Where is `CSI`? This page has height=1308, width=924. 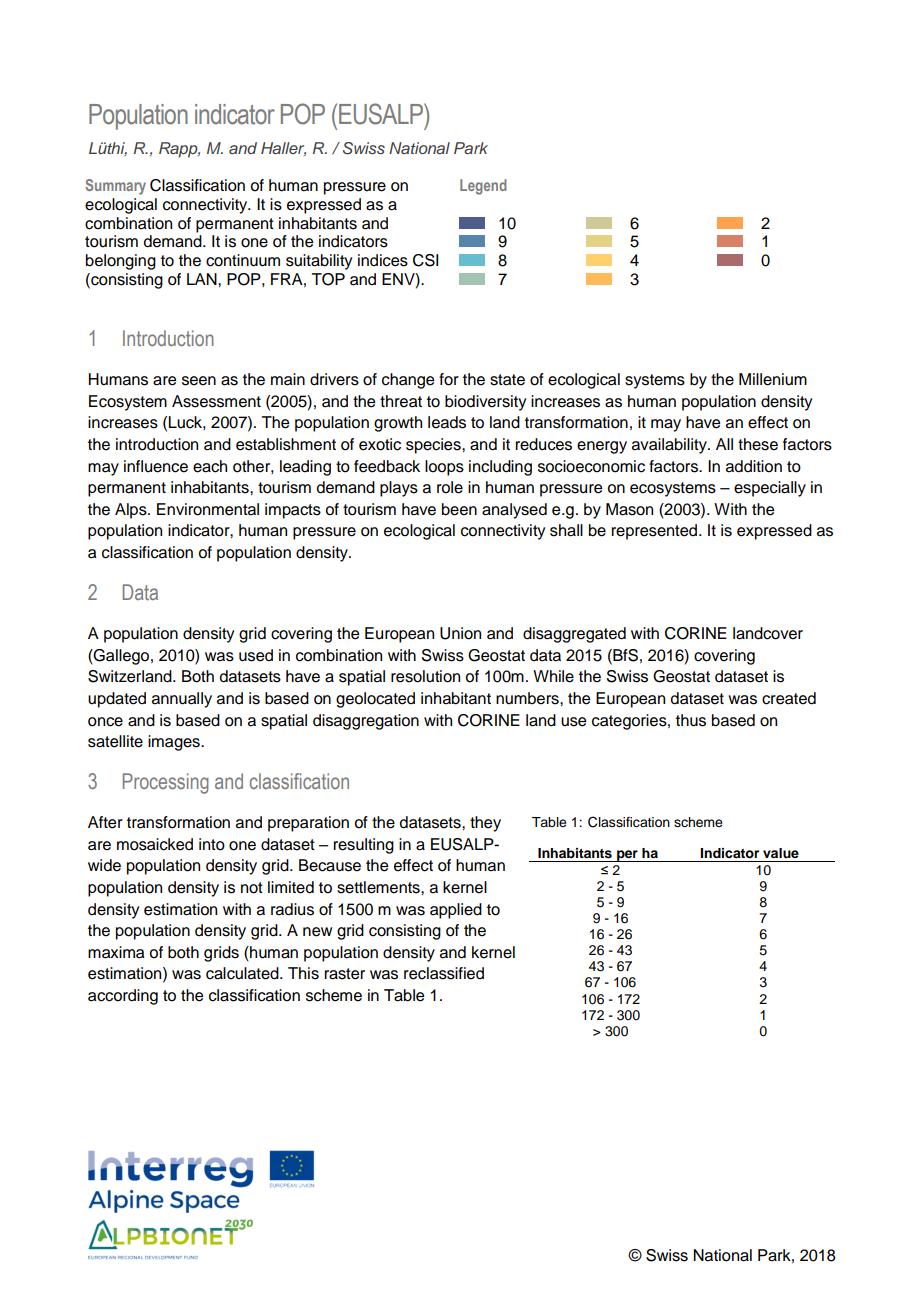 CSI is located at coordinates (426, 260).
